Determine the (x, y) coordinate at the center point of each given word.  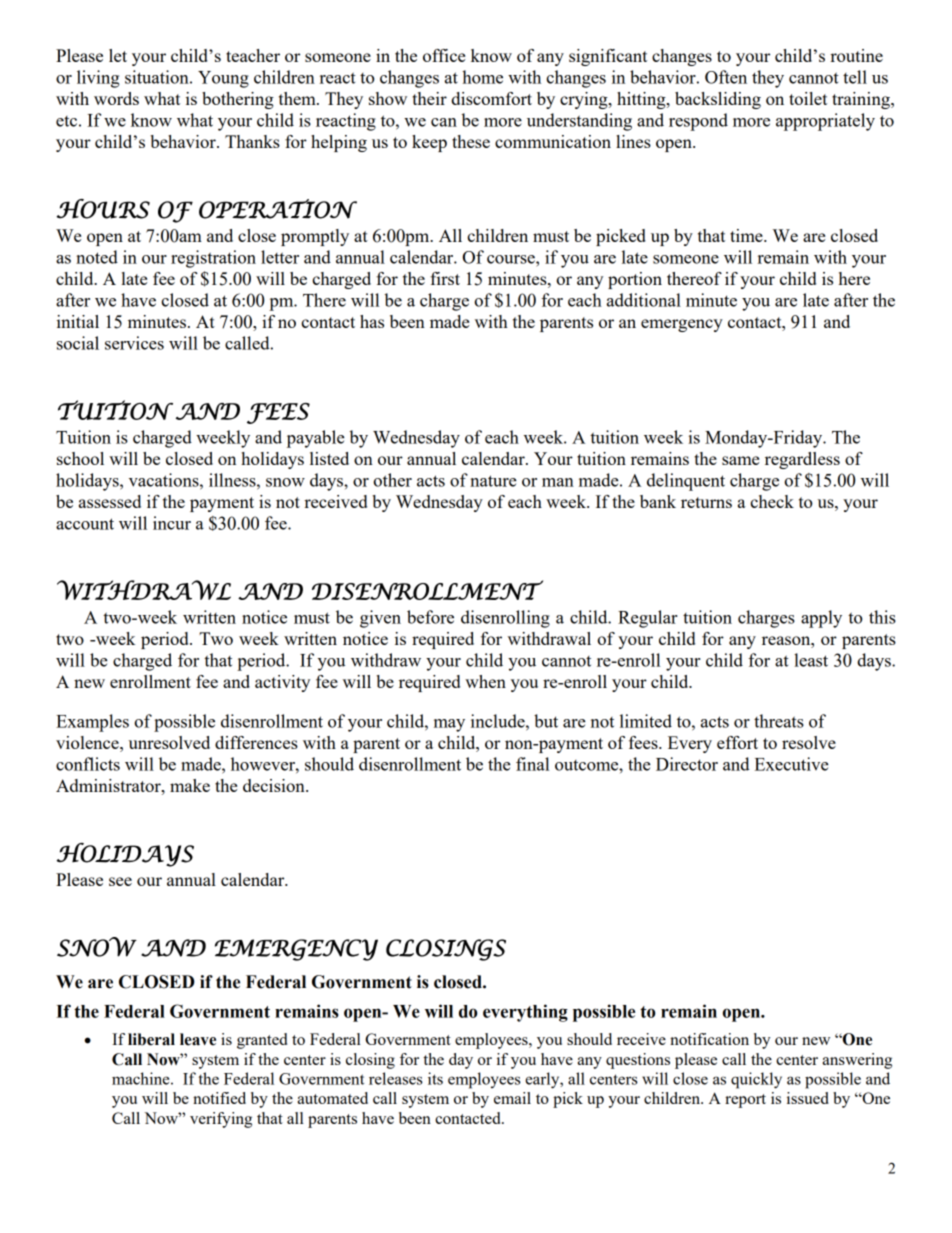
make (190, 785)
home (482, 77)
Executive (792, 764)
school (80, 458)
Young (223, 79)
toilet (808, 98)
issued (808, 1098)
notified (219, 1098)
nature (493, 481)
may (449, 725)
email (512, 1098)
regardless (802, 460)
